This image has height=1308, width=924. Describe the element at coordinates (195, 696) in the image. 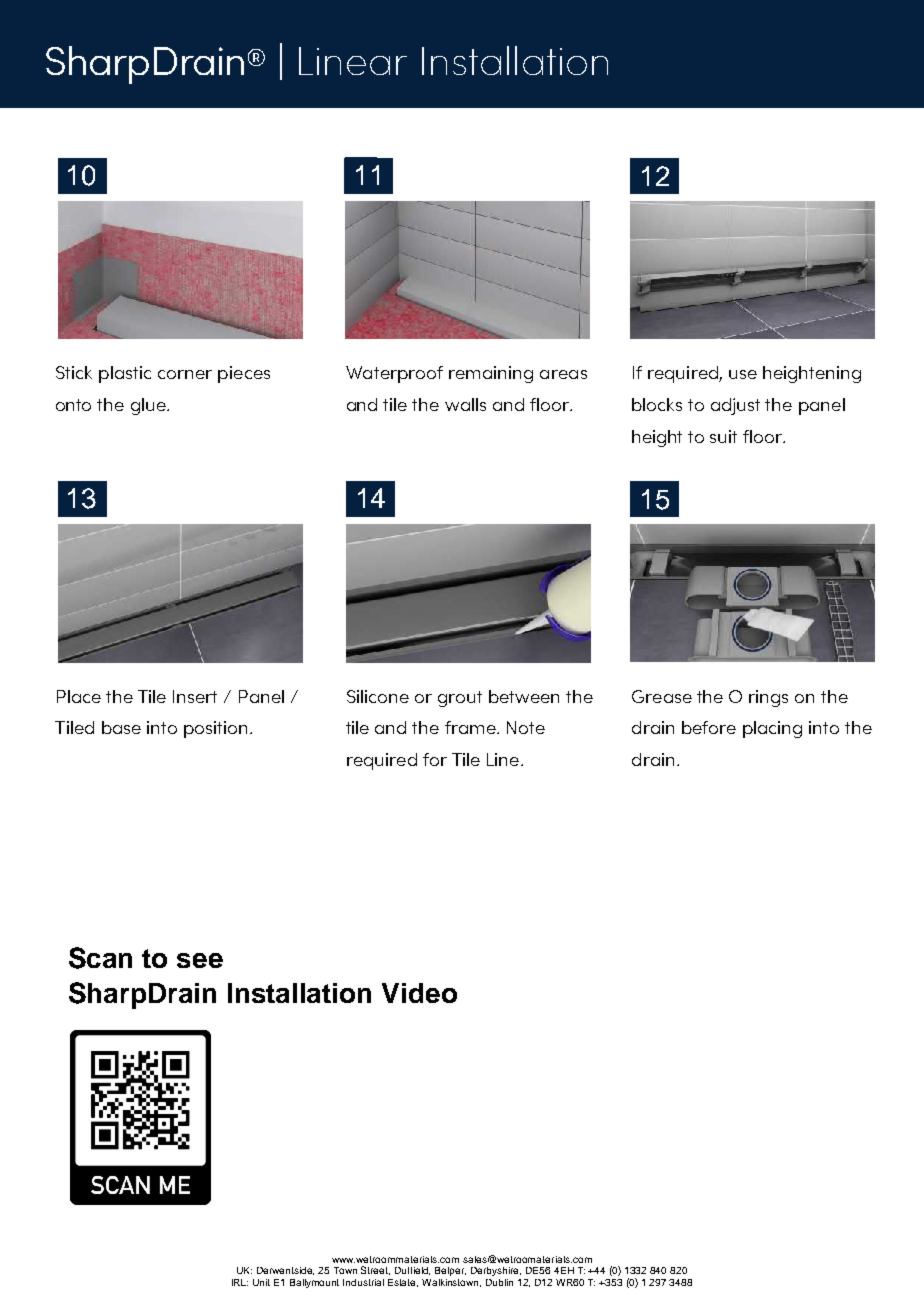

I see `Insert` at that location.
